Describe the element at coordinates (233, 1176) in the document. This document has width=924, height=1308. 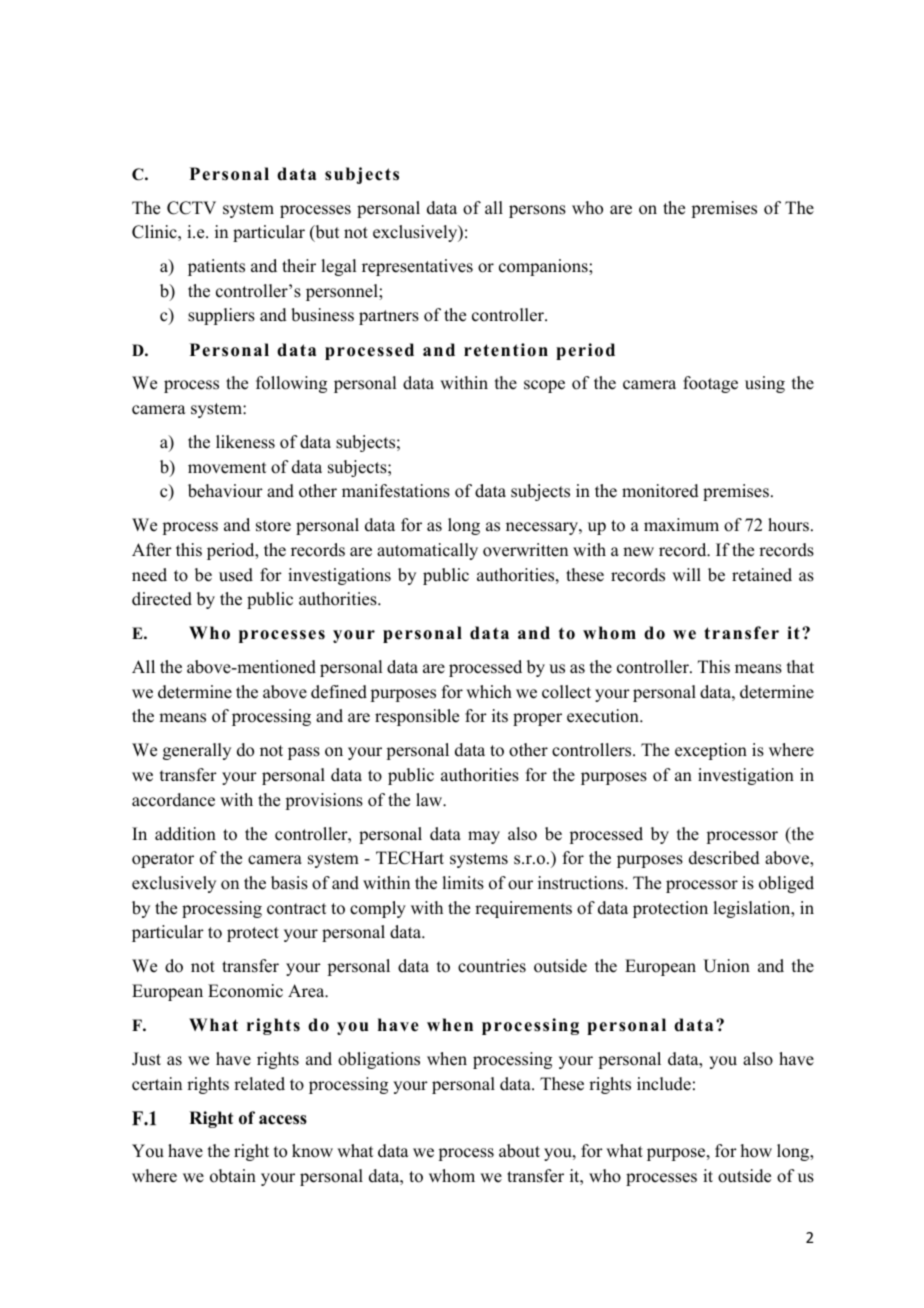
I see `obtain` at that location.
